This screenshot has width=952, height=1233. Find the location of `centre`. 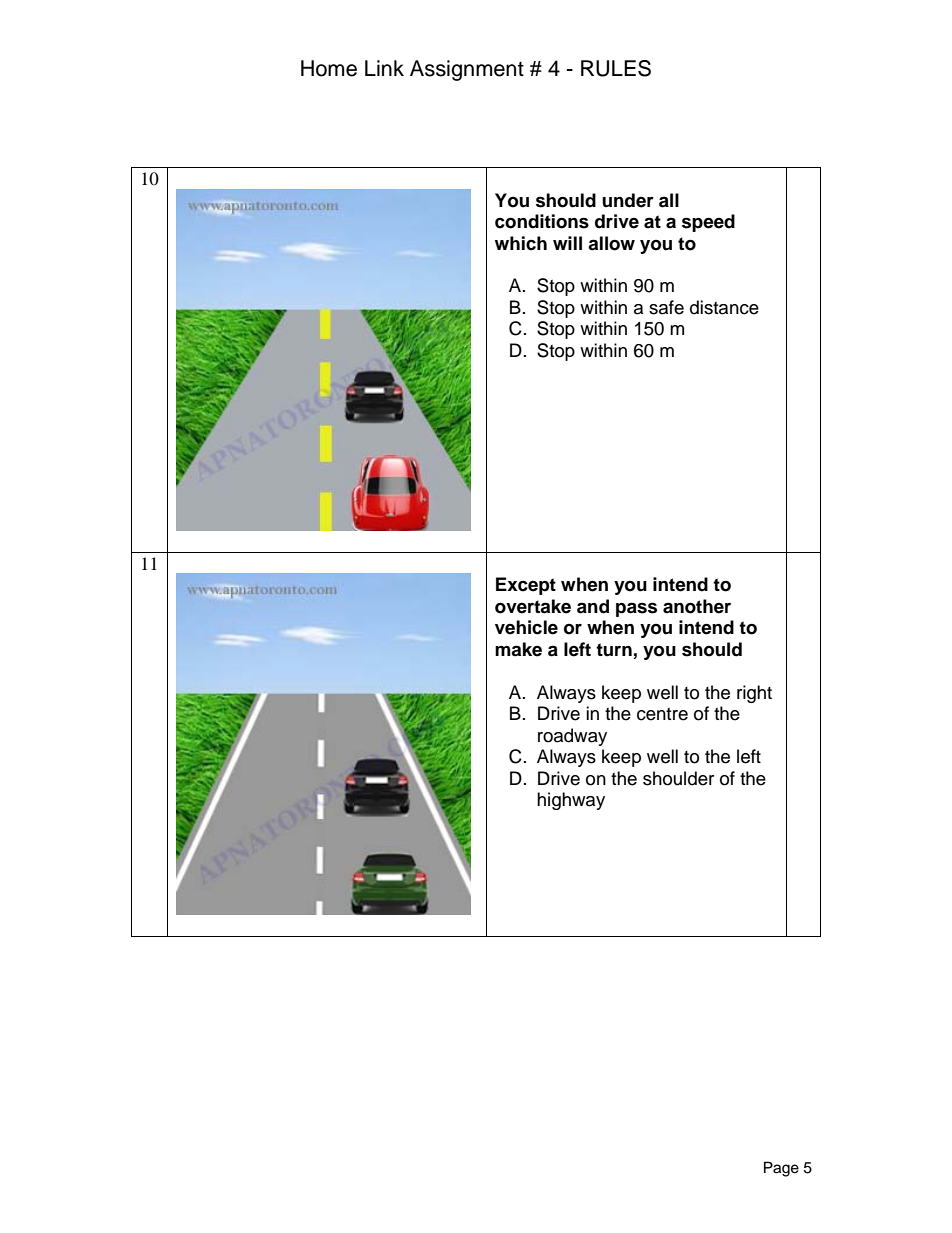

centre is located at coordinates (662, 714).
